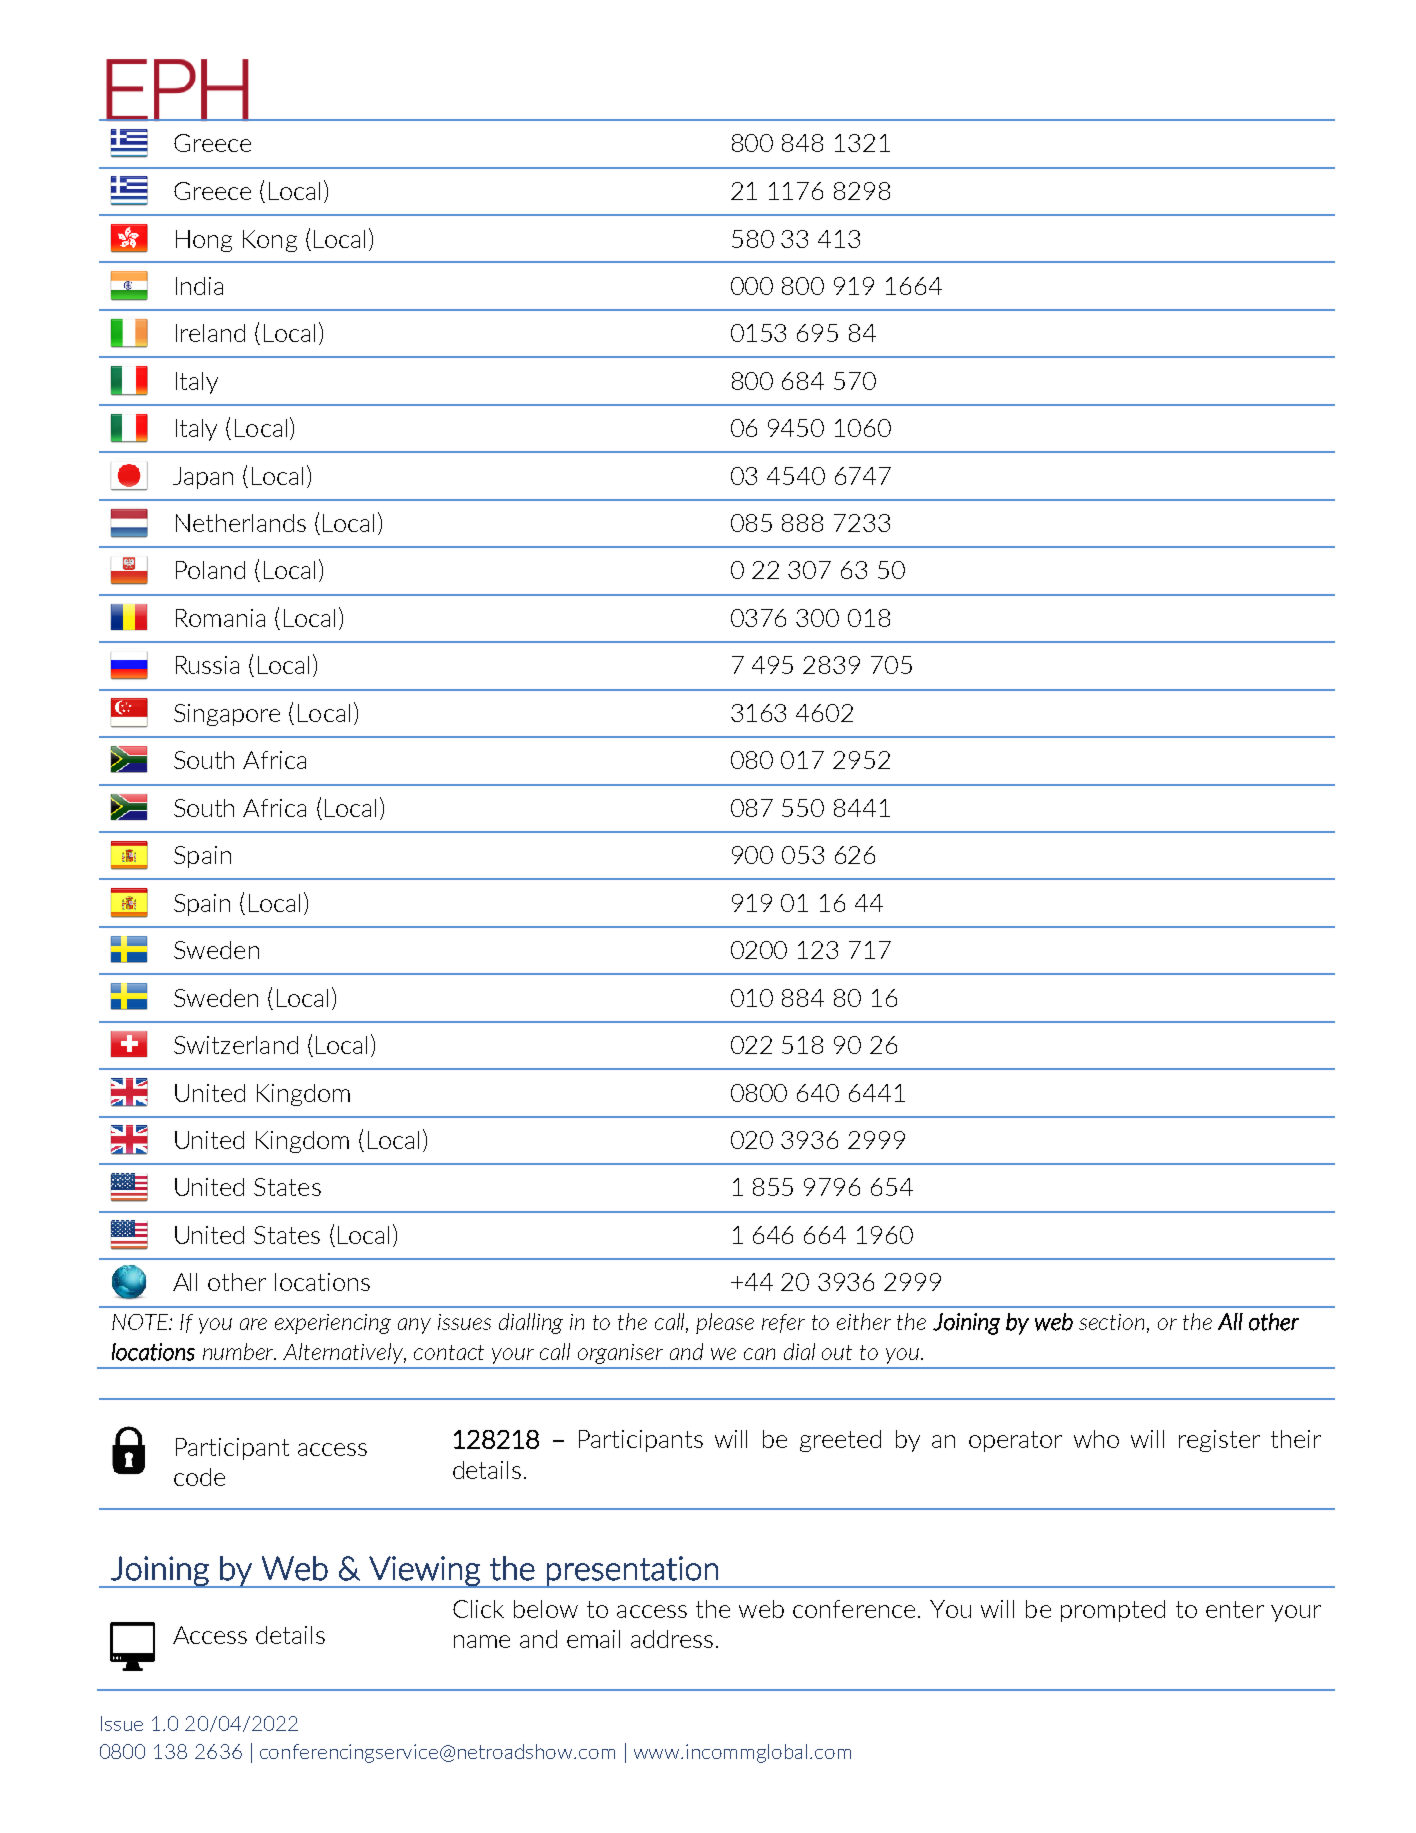 The width and height of the screenshot is (1416, 1833). What do you see at coordinates (725, 1323) in the screenshot?
I see `please` at bounding box center [725, 1323].
